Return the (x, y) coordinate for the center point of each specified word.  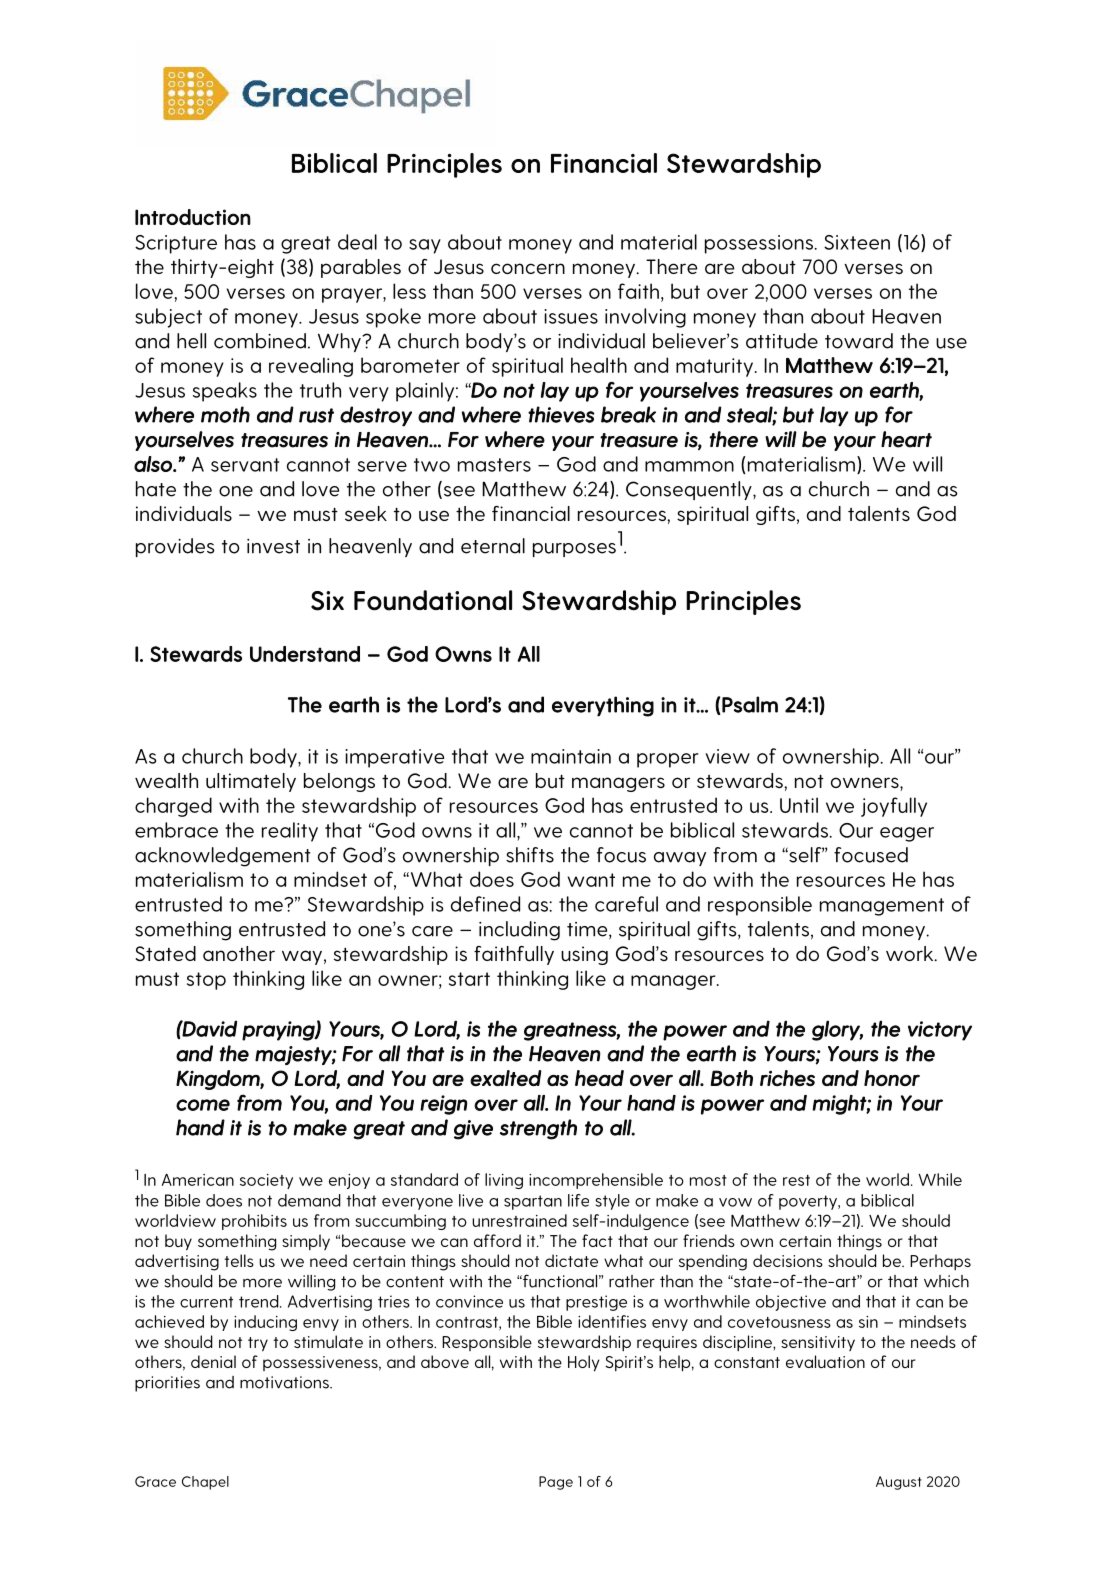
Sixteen (857, 242)
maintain (571, 756)
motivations (285, 1382)
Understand (305, 654)
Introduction (193, 217)
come (203, 1105)
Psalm (750, 704)
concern (528, 268)
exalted (506, 1078)
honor (892, 1078)
